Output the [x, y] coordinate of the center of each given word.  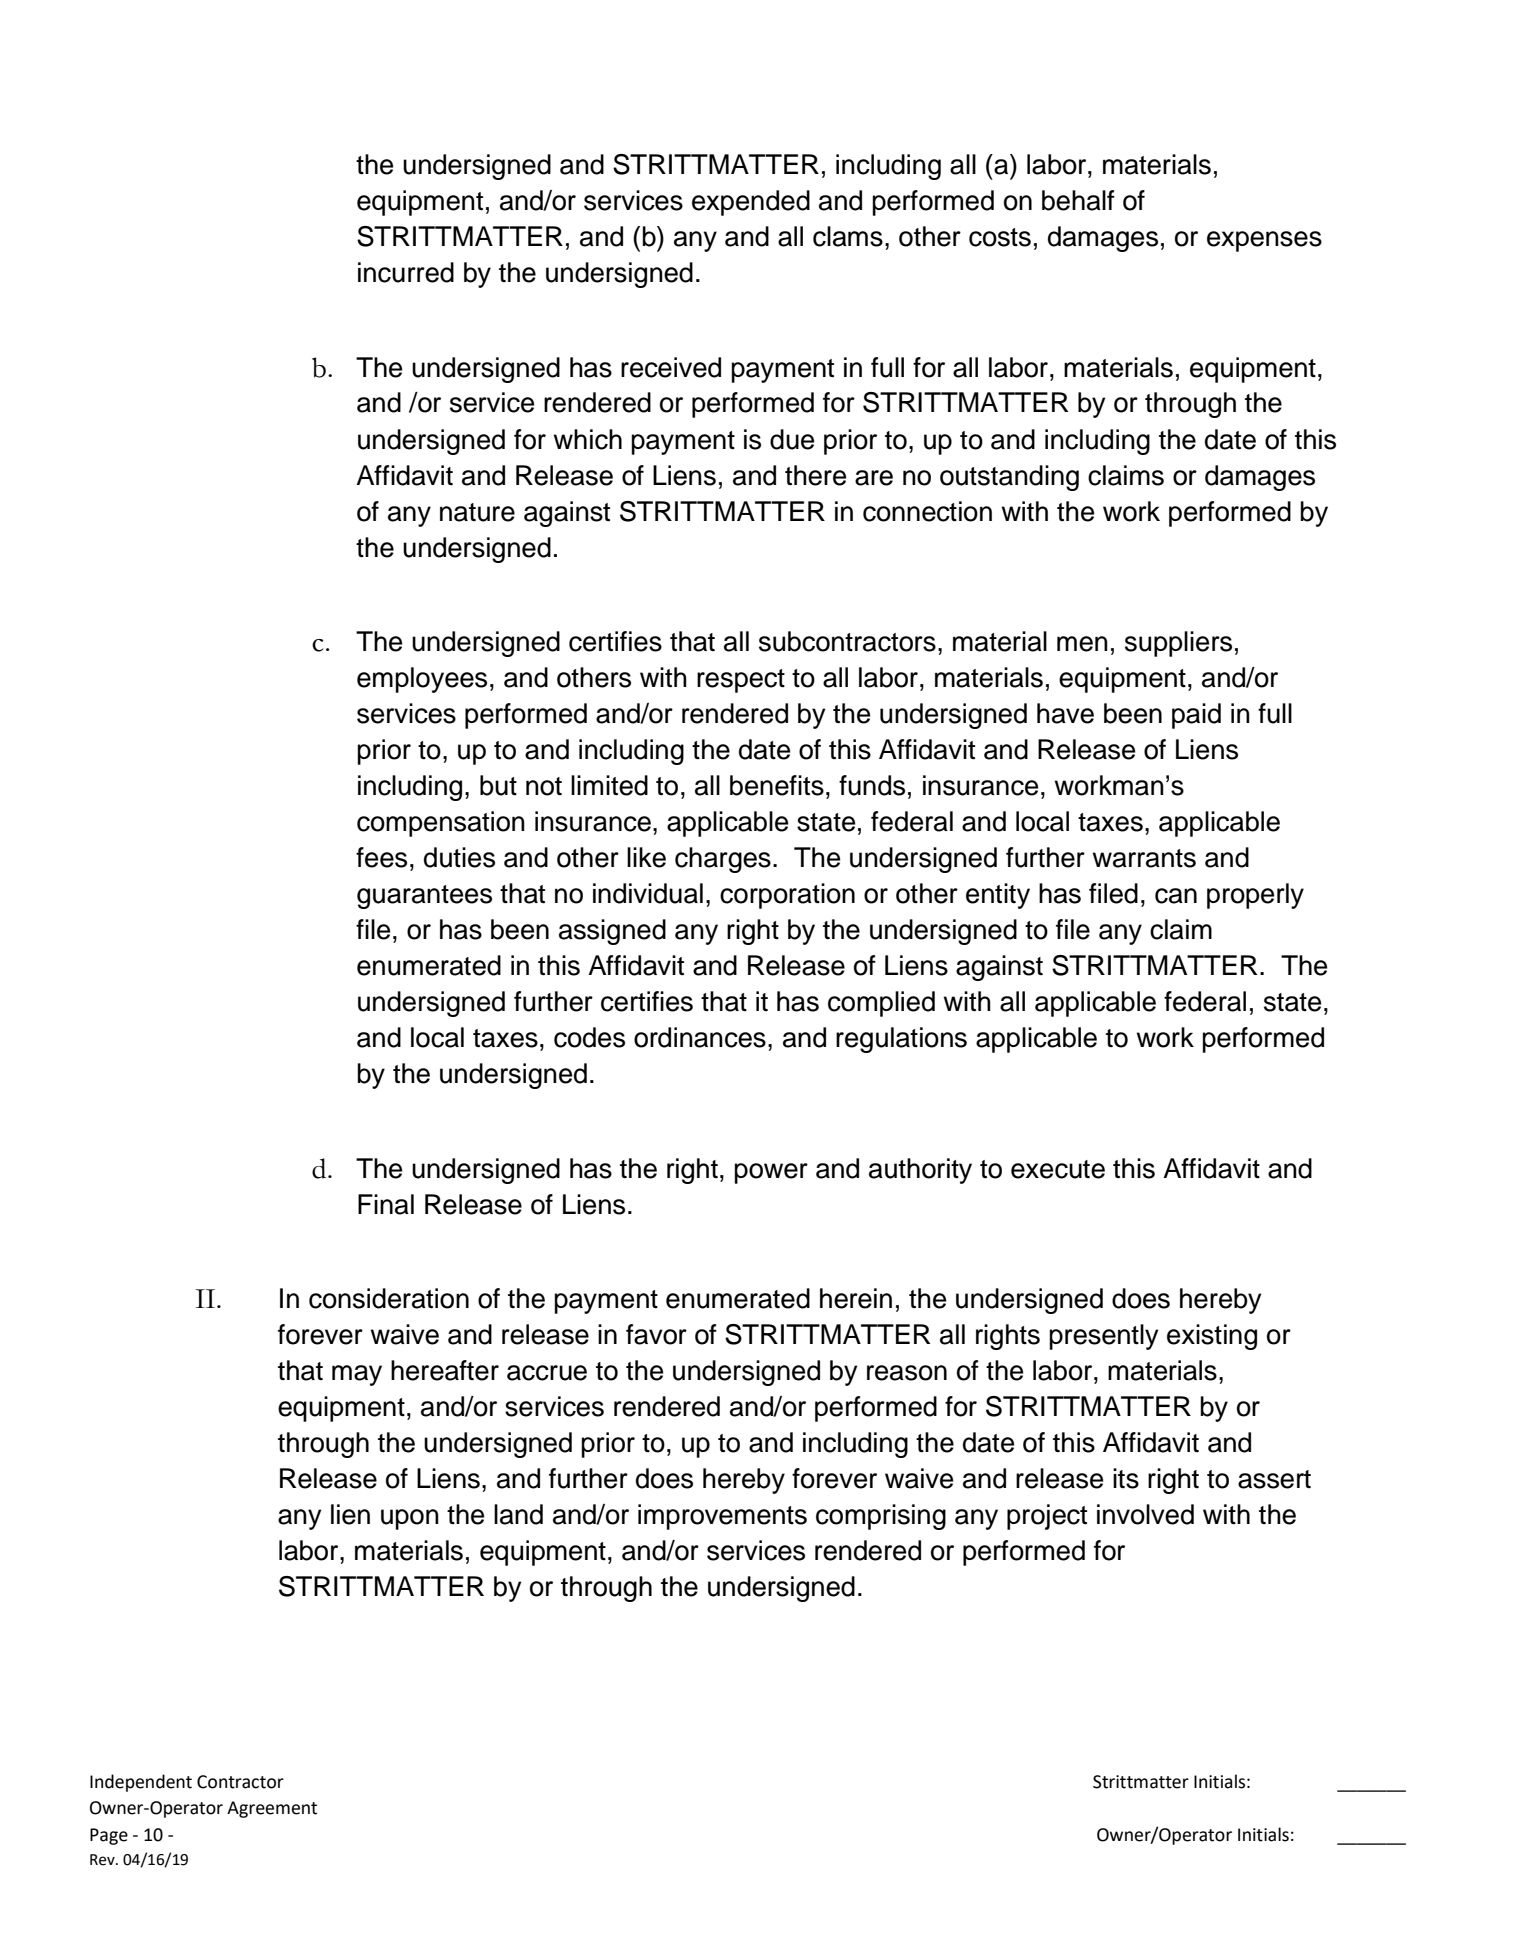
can [1176, 896]
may [357, 1375]
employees [422, 680]
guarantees [424, 897]
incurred [406, 272]
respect [741, 681]
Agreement [272, 1809]
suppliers [1178, 644]
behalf [1078, 200]
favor [656, 1334]
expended [751, 203]
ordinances [700, 1037]
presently [1104, 1337]
